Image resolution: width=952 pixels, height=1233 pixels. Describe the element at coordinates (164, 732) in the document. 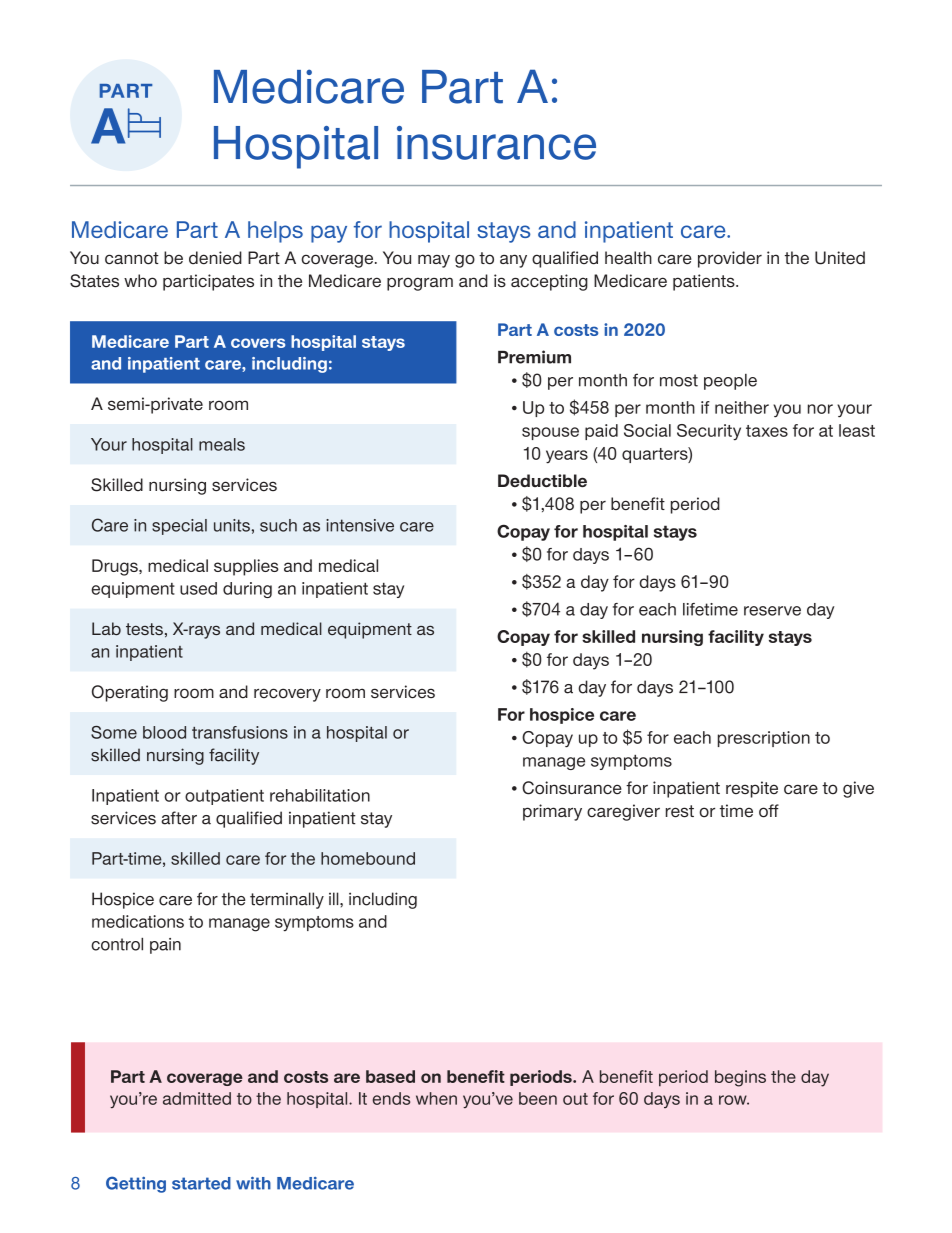

I see `blood` at that location.
